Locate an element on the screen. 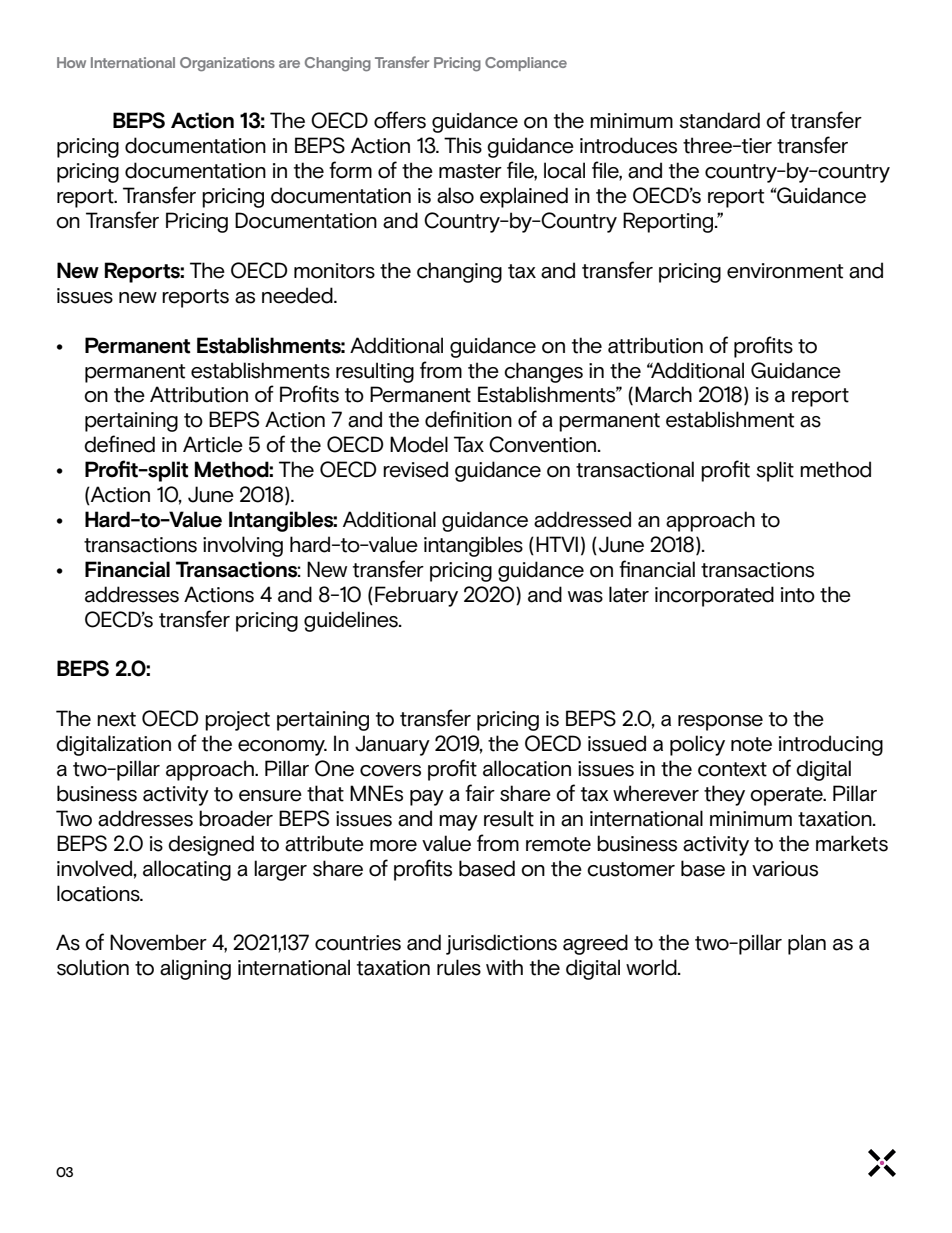 Image resolution: width=952 pixels, height=1233 pixels. standard is located at coordinates (719, 120).
